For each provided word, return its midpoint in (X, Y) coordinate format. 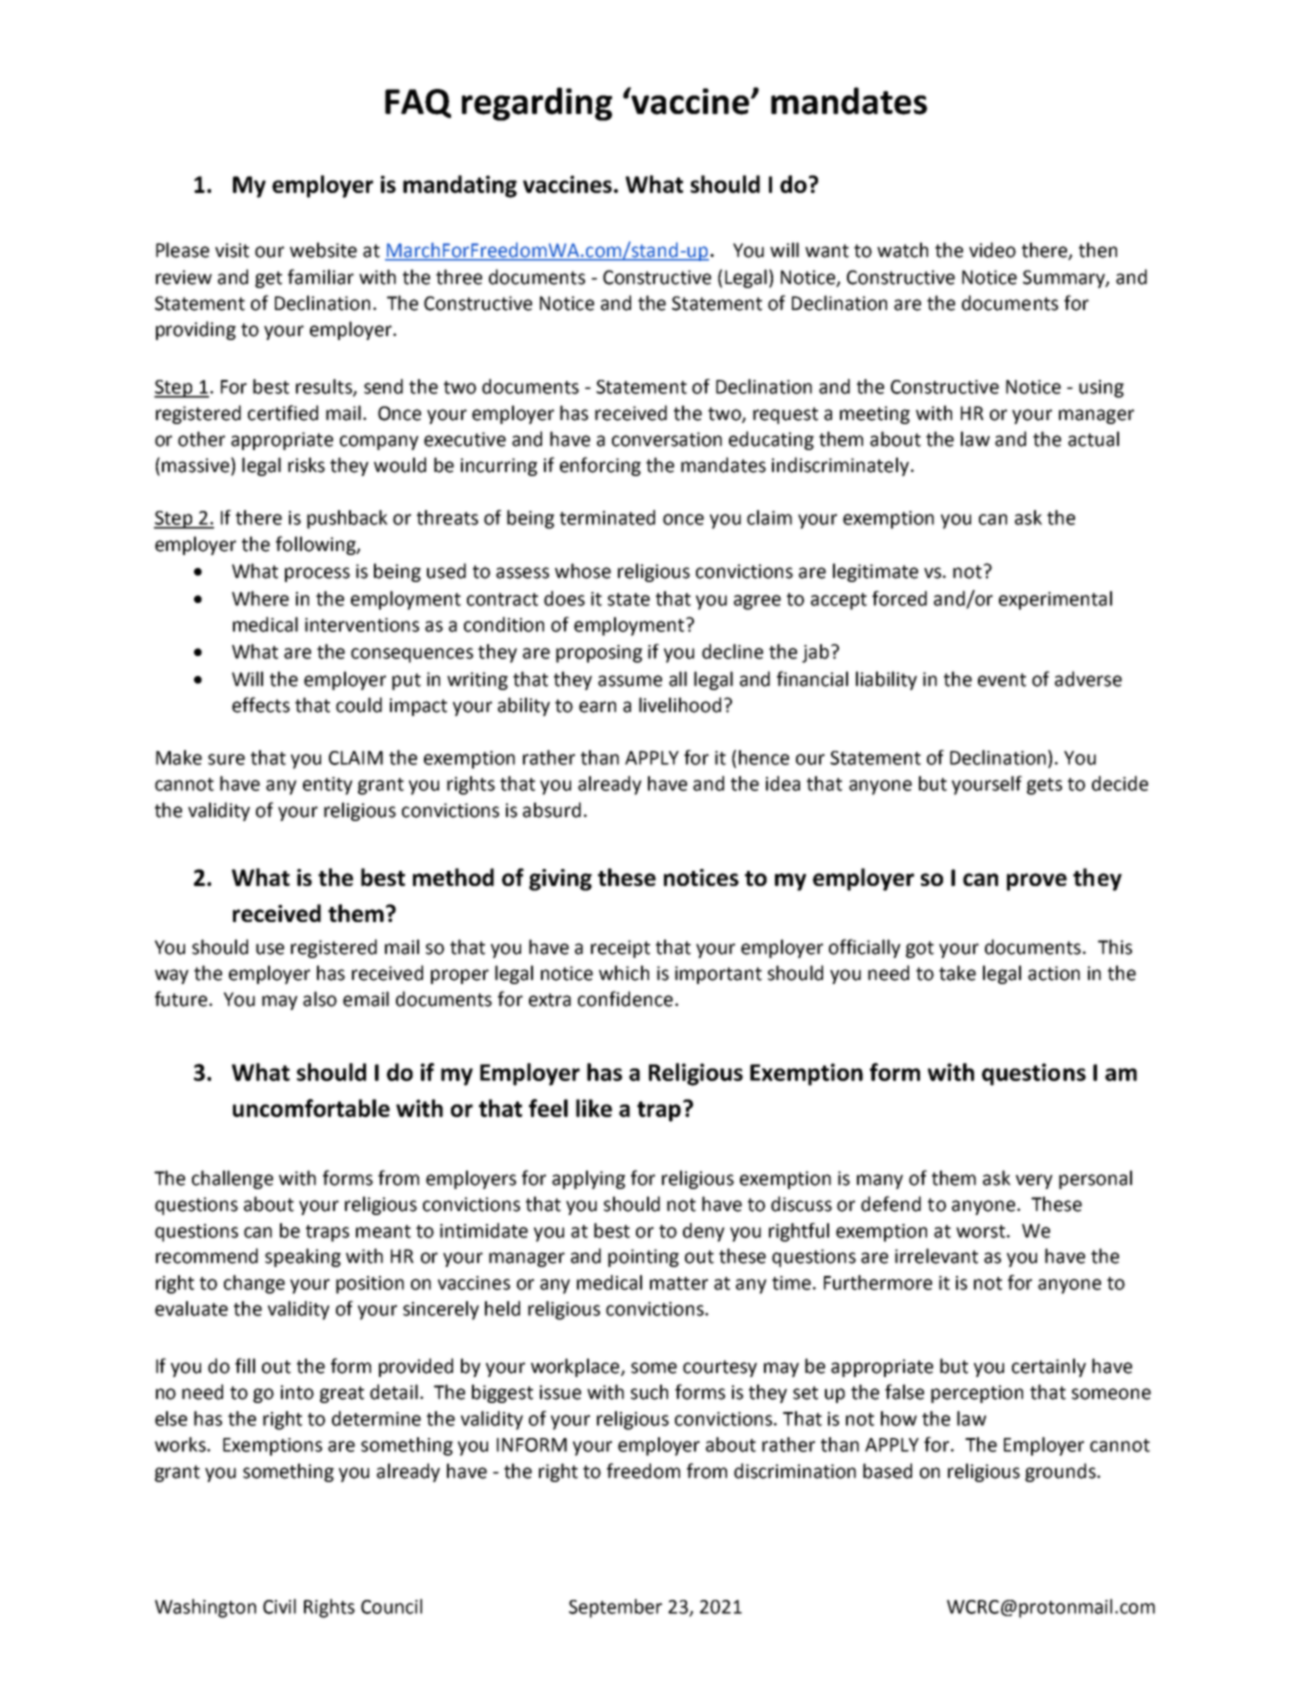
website (323, 250)
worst (980, 1231)
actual (1093, 439)
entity (328, 786)
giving (560, 880)
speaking (303, 1257)
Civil (279, 1606)
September (615, 1608)
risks (306, 465)
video (992, 250)
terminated (607, 517)
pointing (643, 1258)
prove (1037, 882)
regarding (537, 104)
